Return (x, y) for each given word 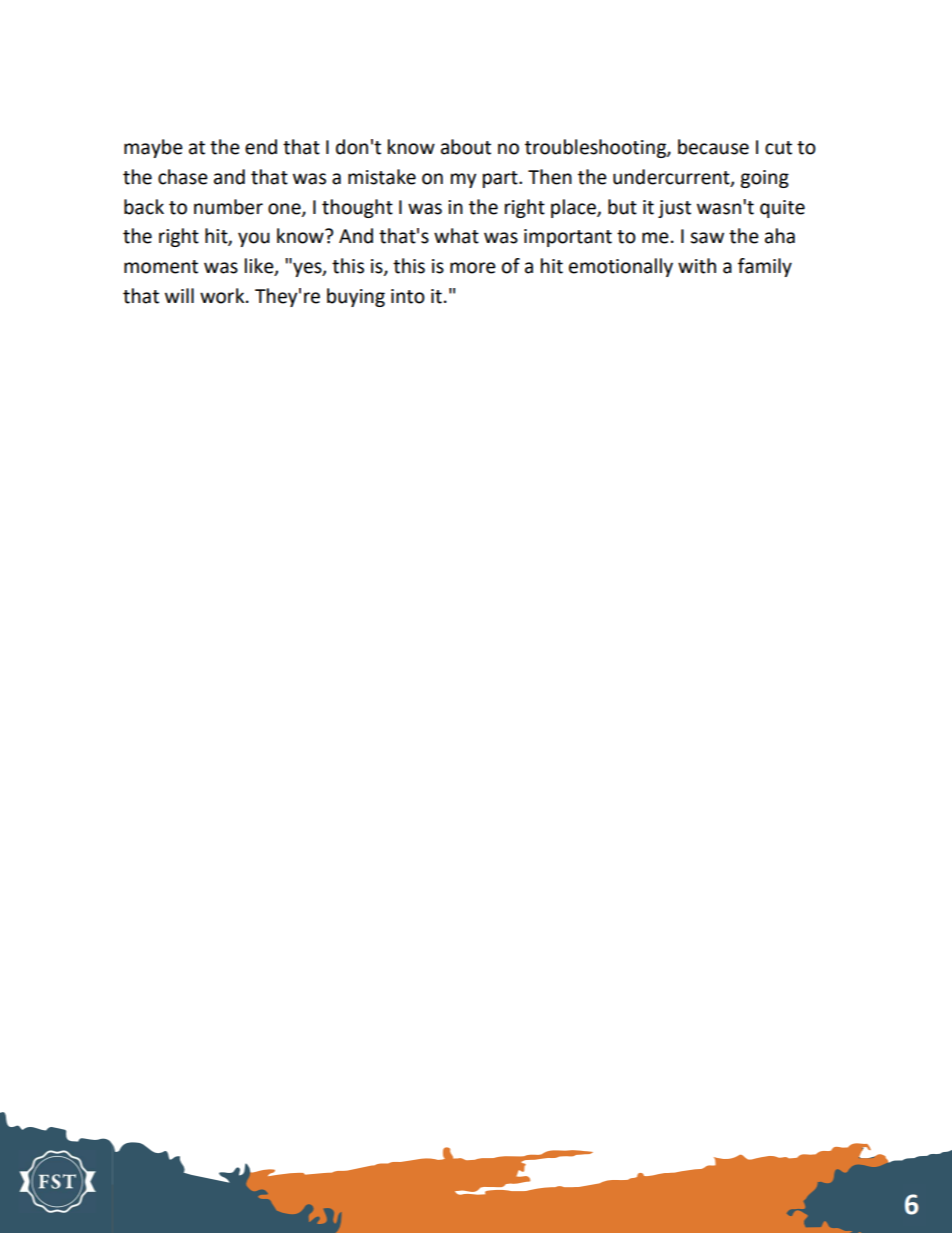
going (764, 179)
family (765, 267)
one (285, 209)
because (713, 147)
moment (161, 267)
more (473, 268)
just (674, 209)
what (456, 236)
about (466, 147)
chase (183, 177)
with (697, 266)
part (501, 179)
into (408, 296)
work (223, 296)
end (261, 147)
